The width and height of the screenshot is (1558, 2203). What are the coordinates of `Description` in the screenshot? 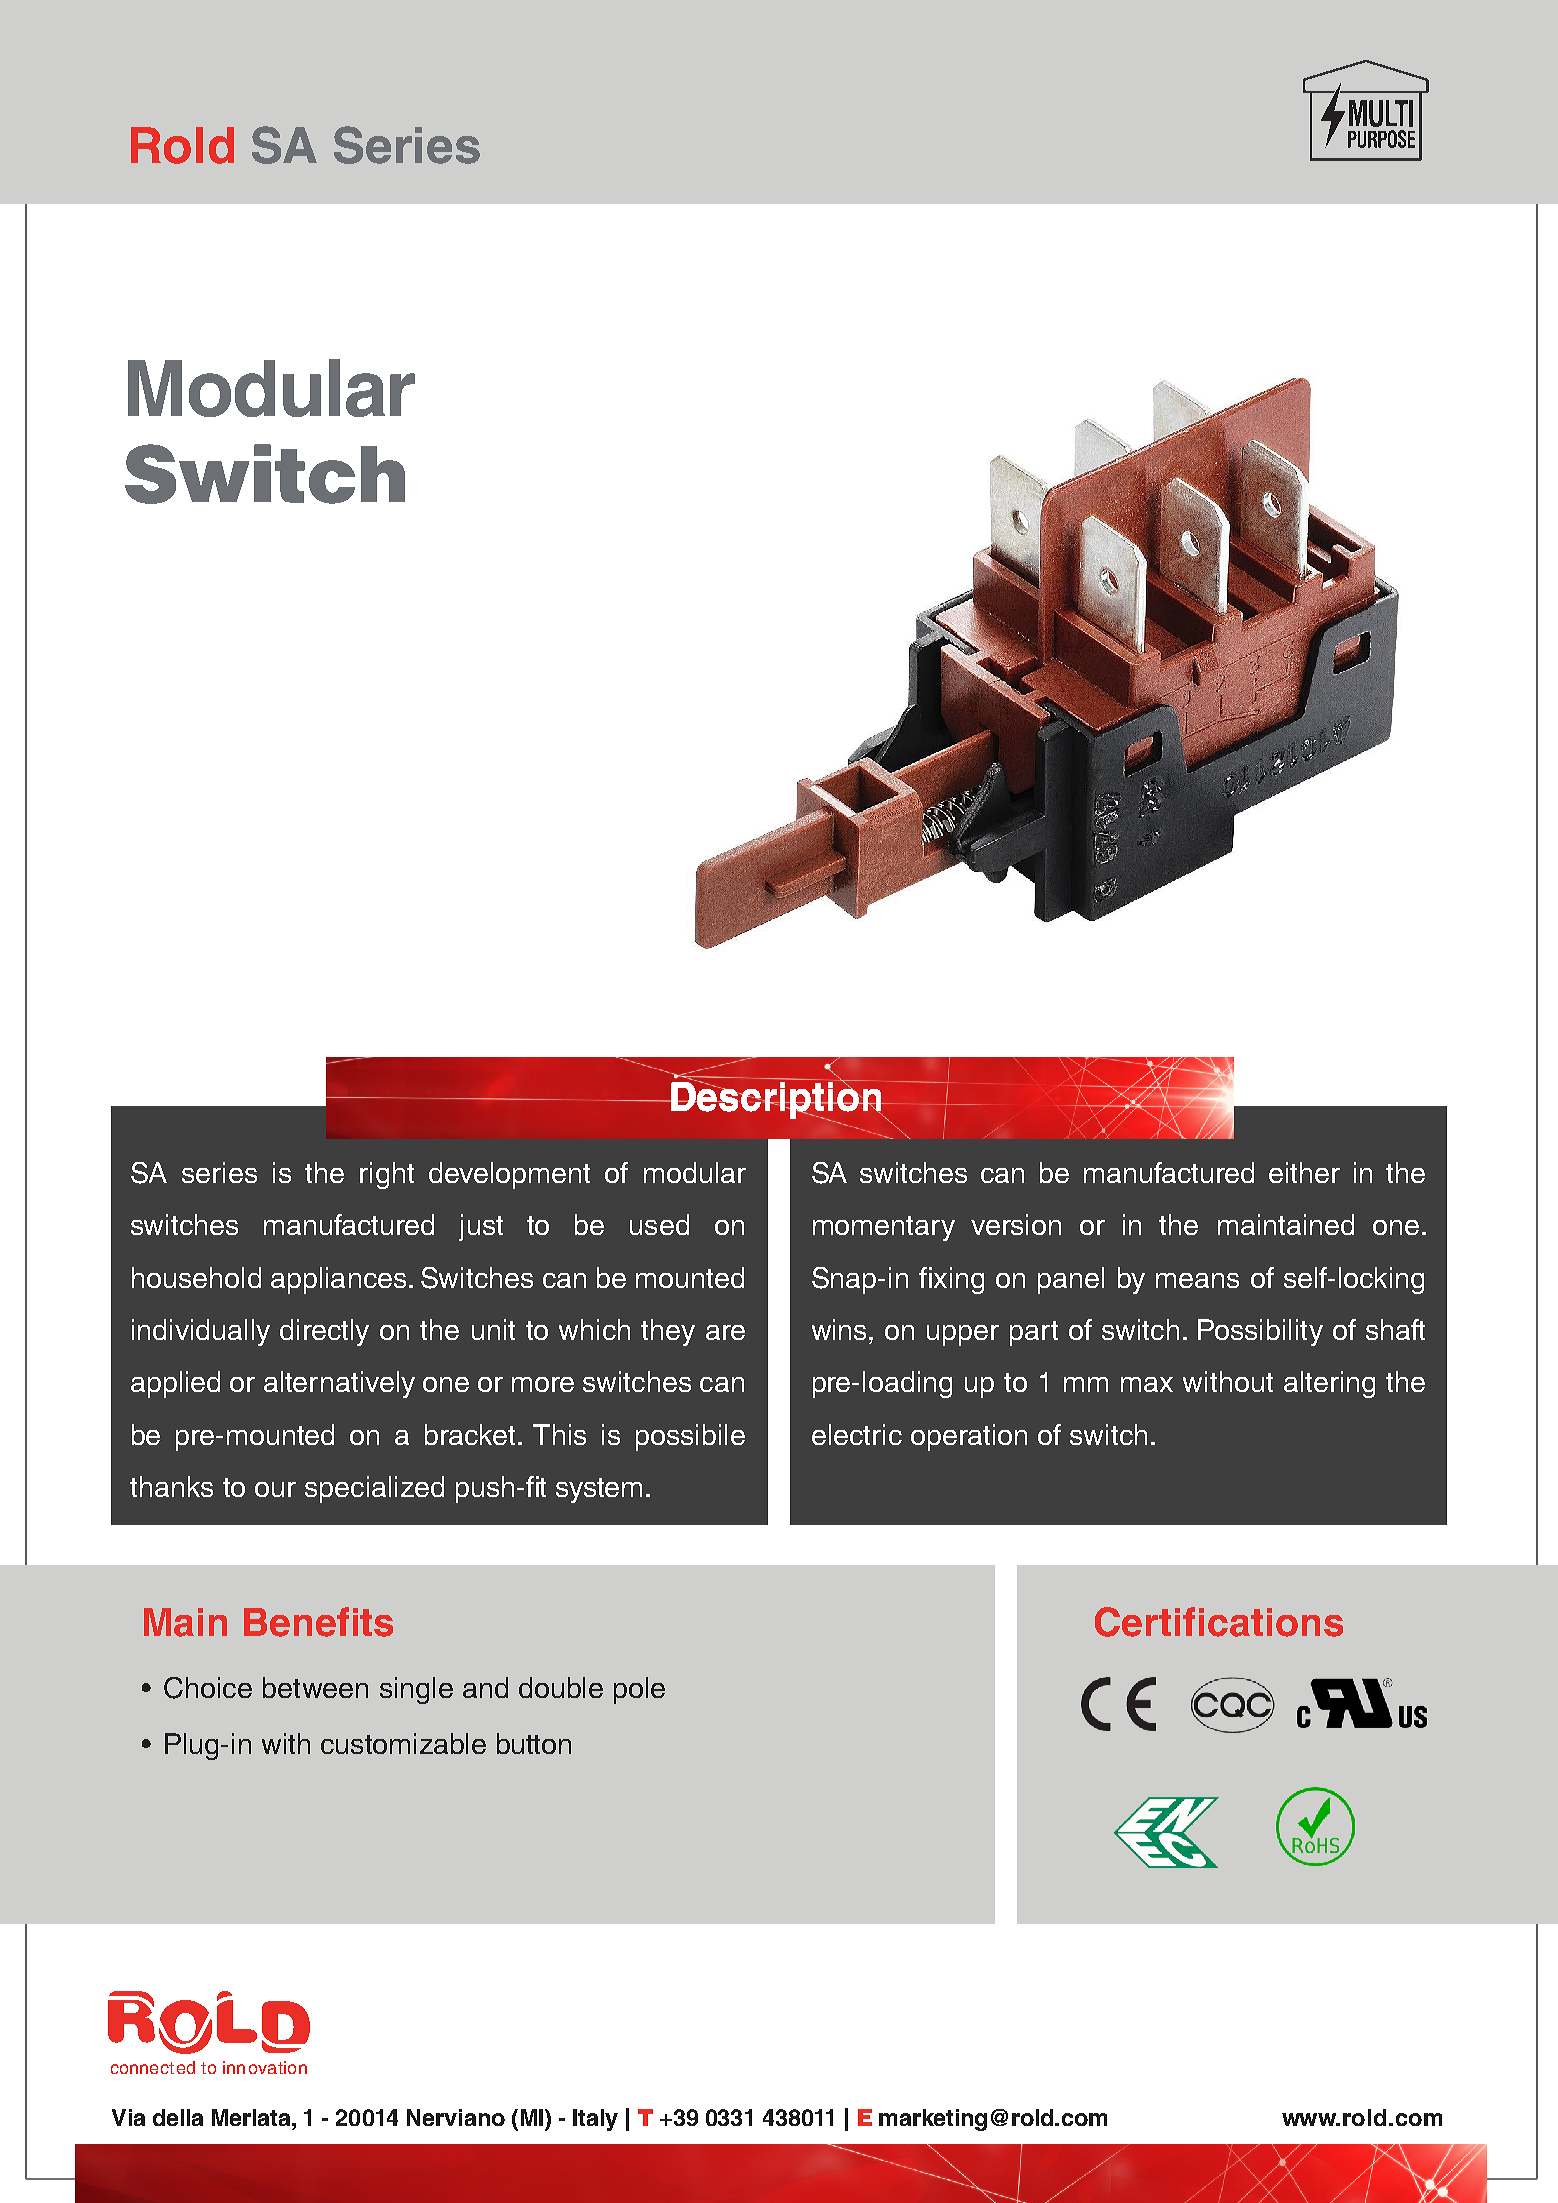 It's located at (776, 1100).
